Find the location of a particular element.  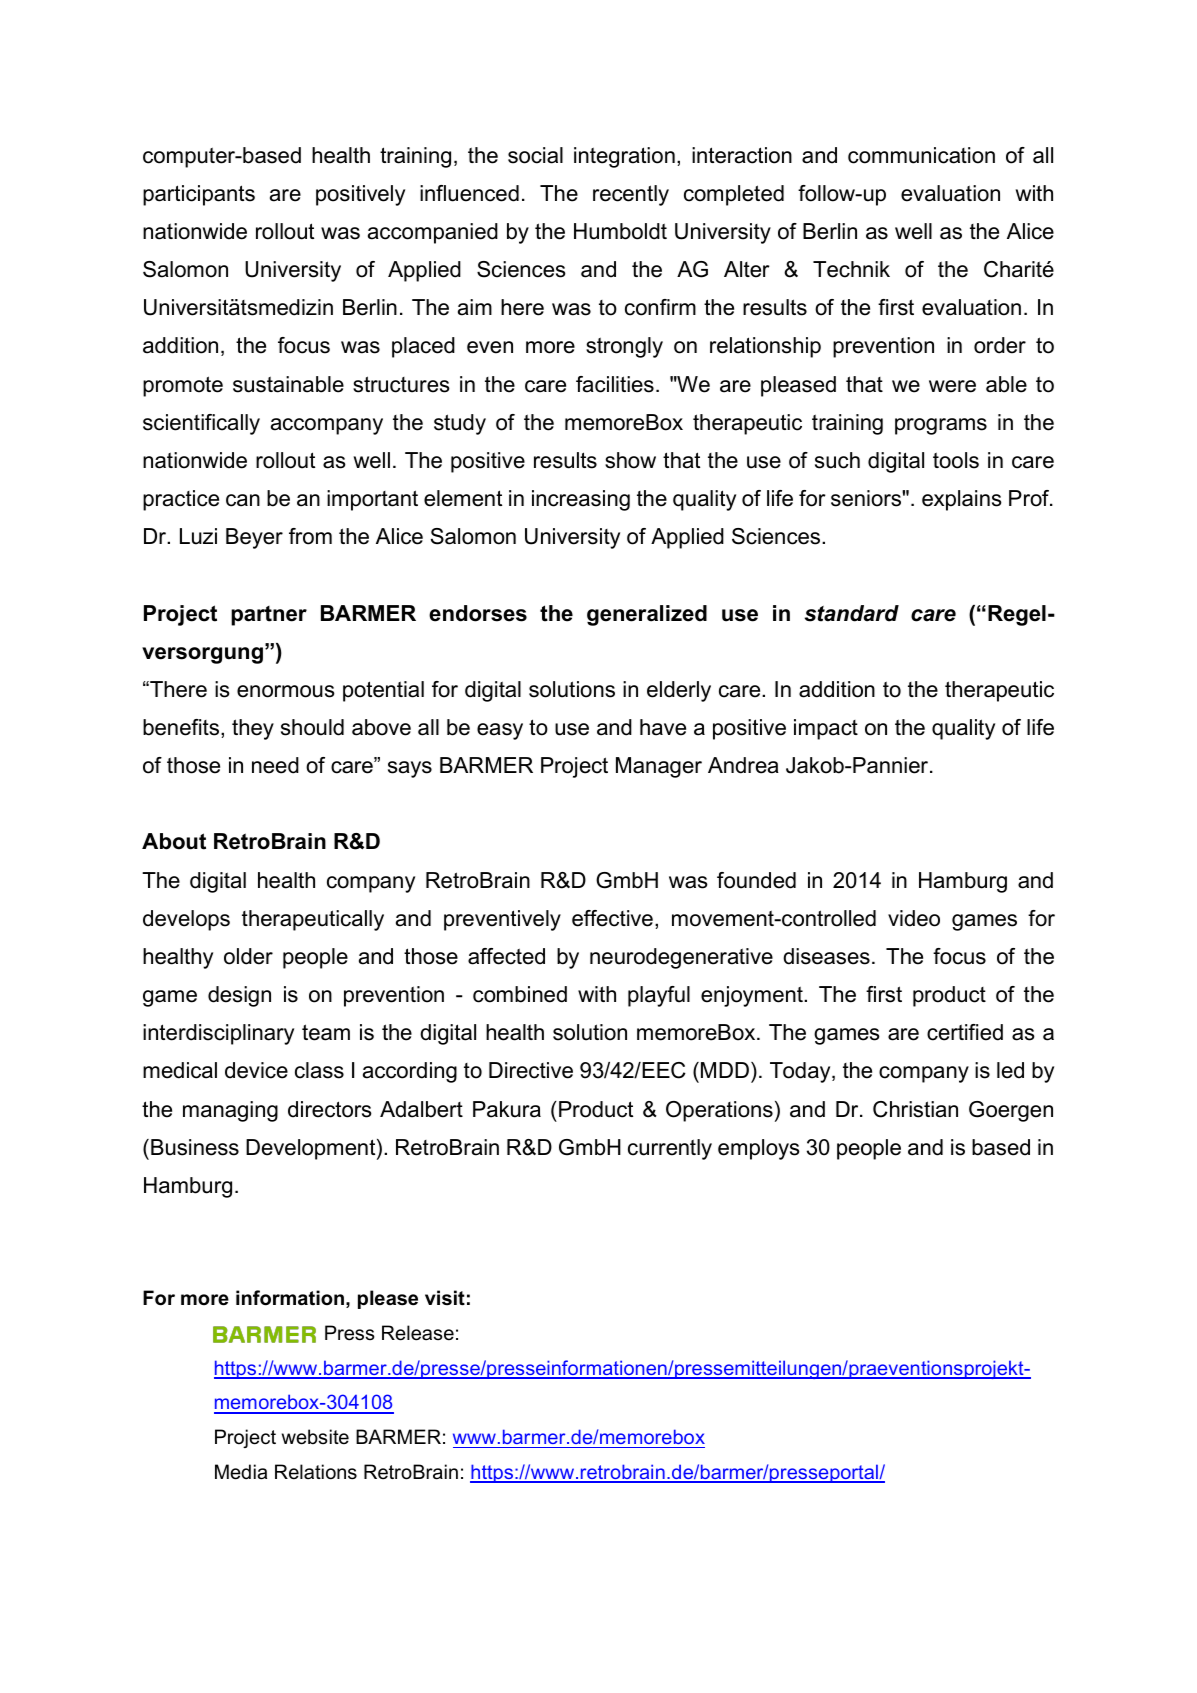

generalized is located at coordinates (647, 615).
